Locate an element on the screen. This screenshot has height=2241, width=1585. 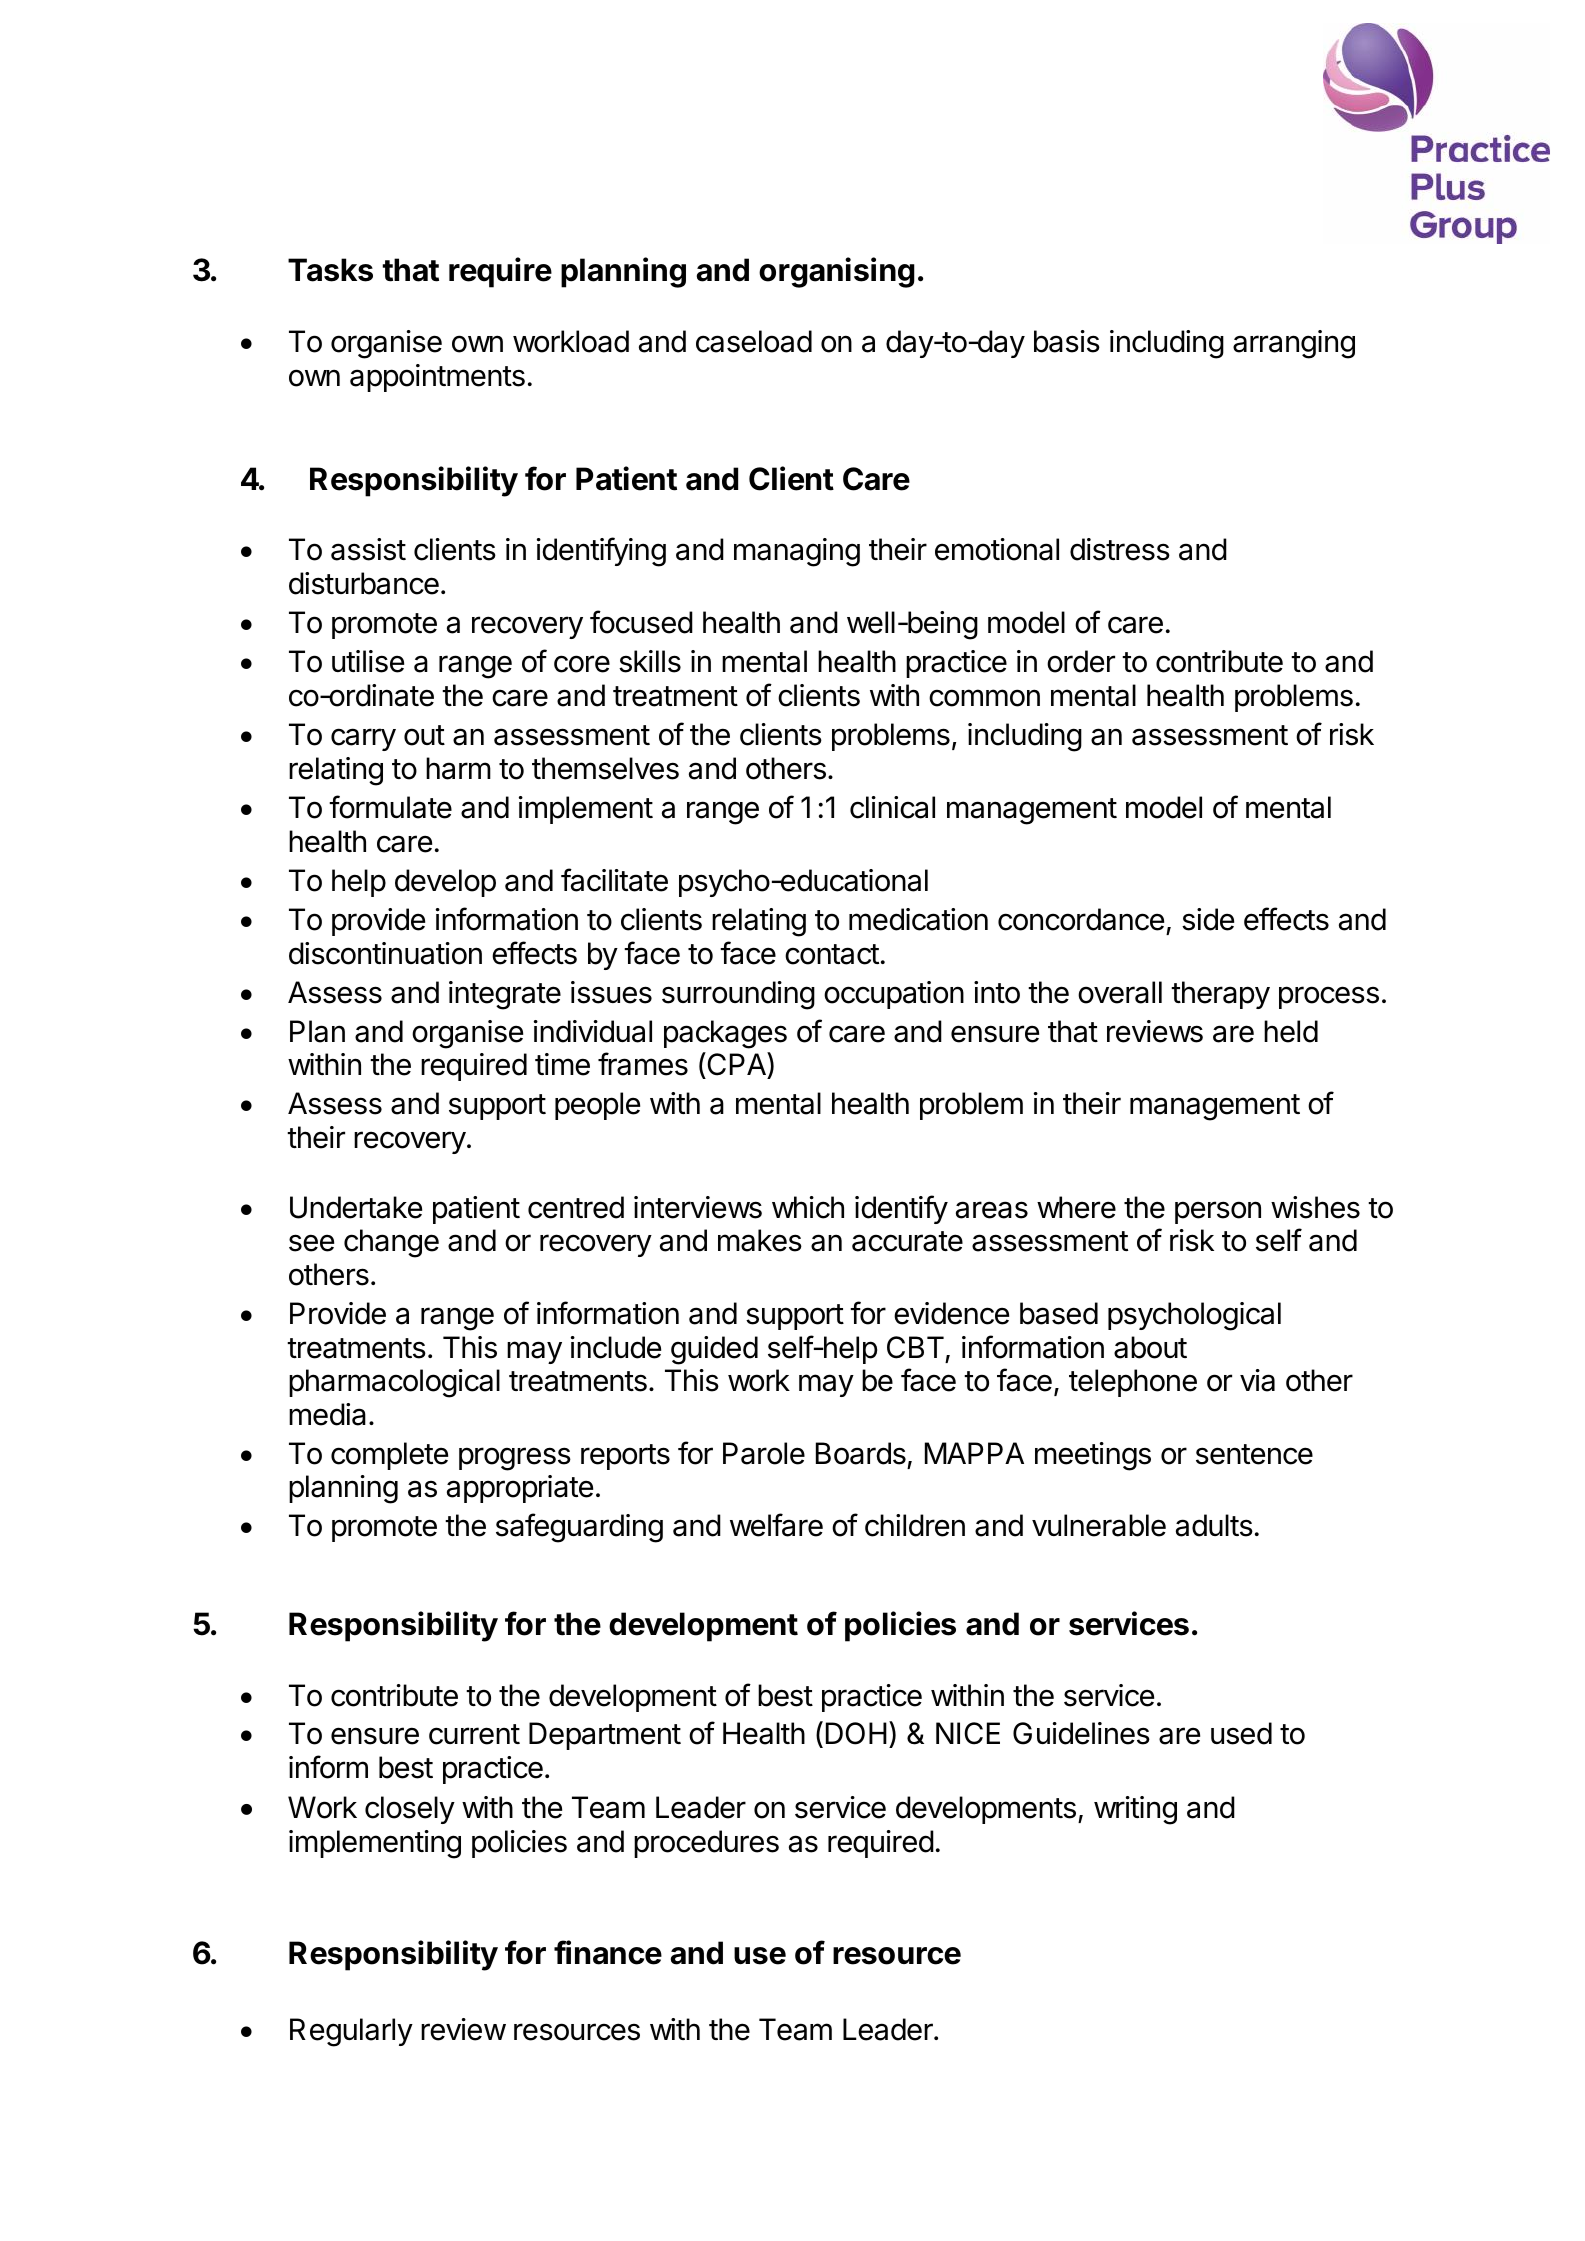
organising is located at coordinates (837, 272).
